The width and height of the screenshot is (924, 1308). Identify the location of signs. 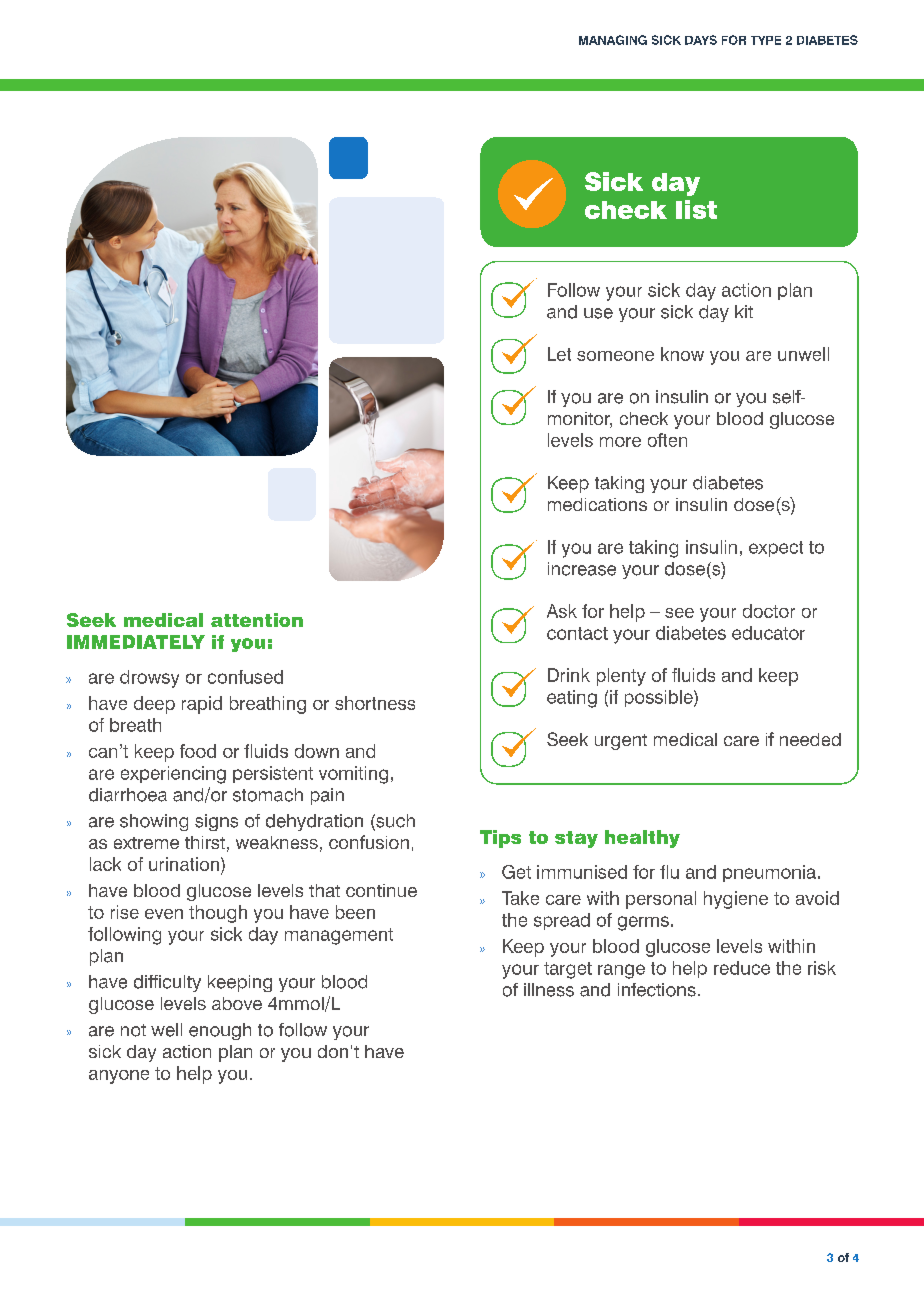
(216, 822).
